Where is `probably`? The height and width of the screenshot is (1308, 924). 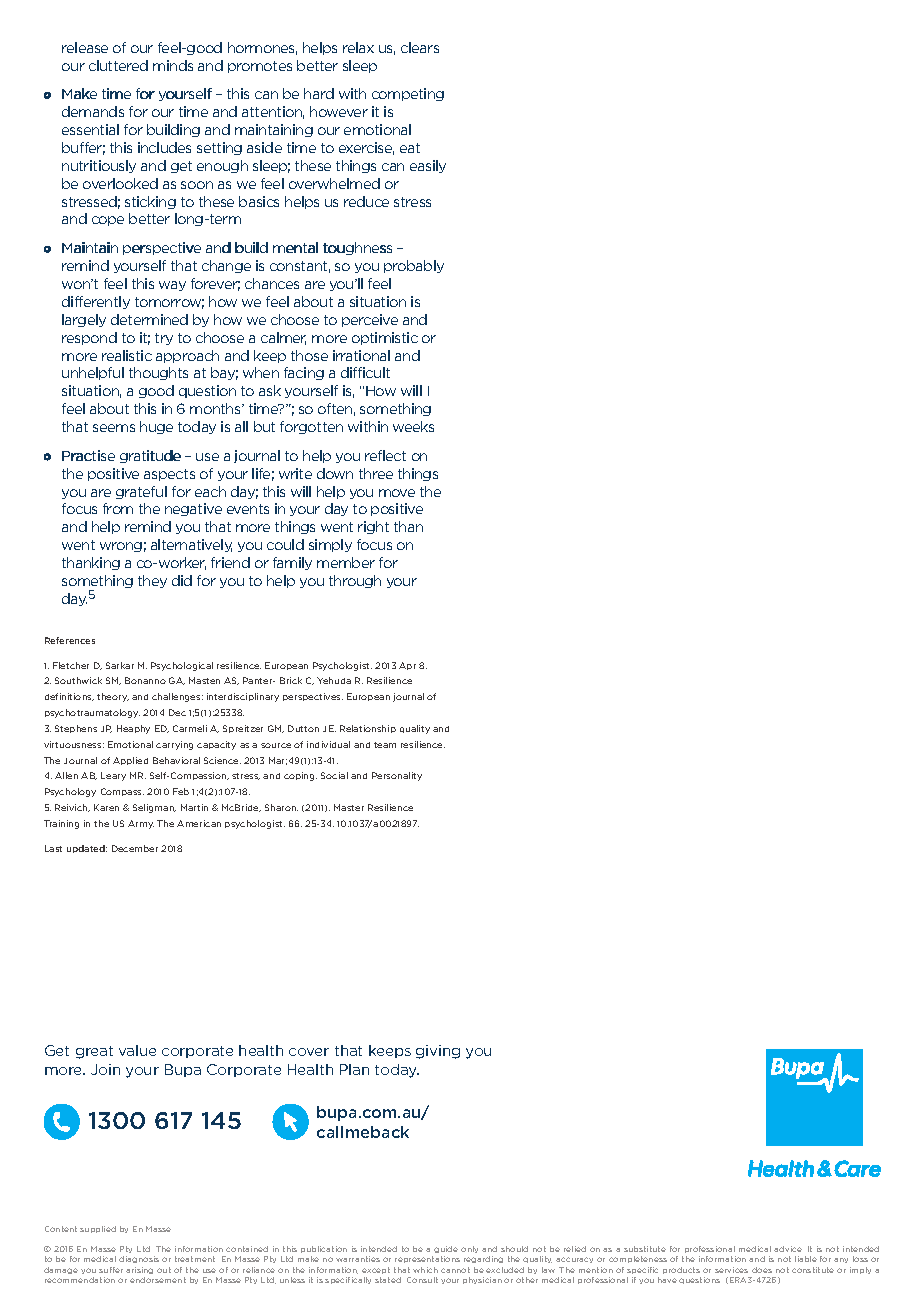
probably is located at coordinates (414, 266).
